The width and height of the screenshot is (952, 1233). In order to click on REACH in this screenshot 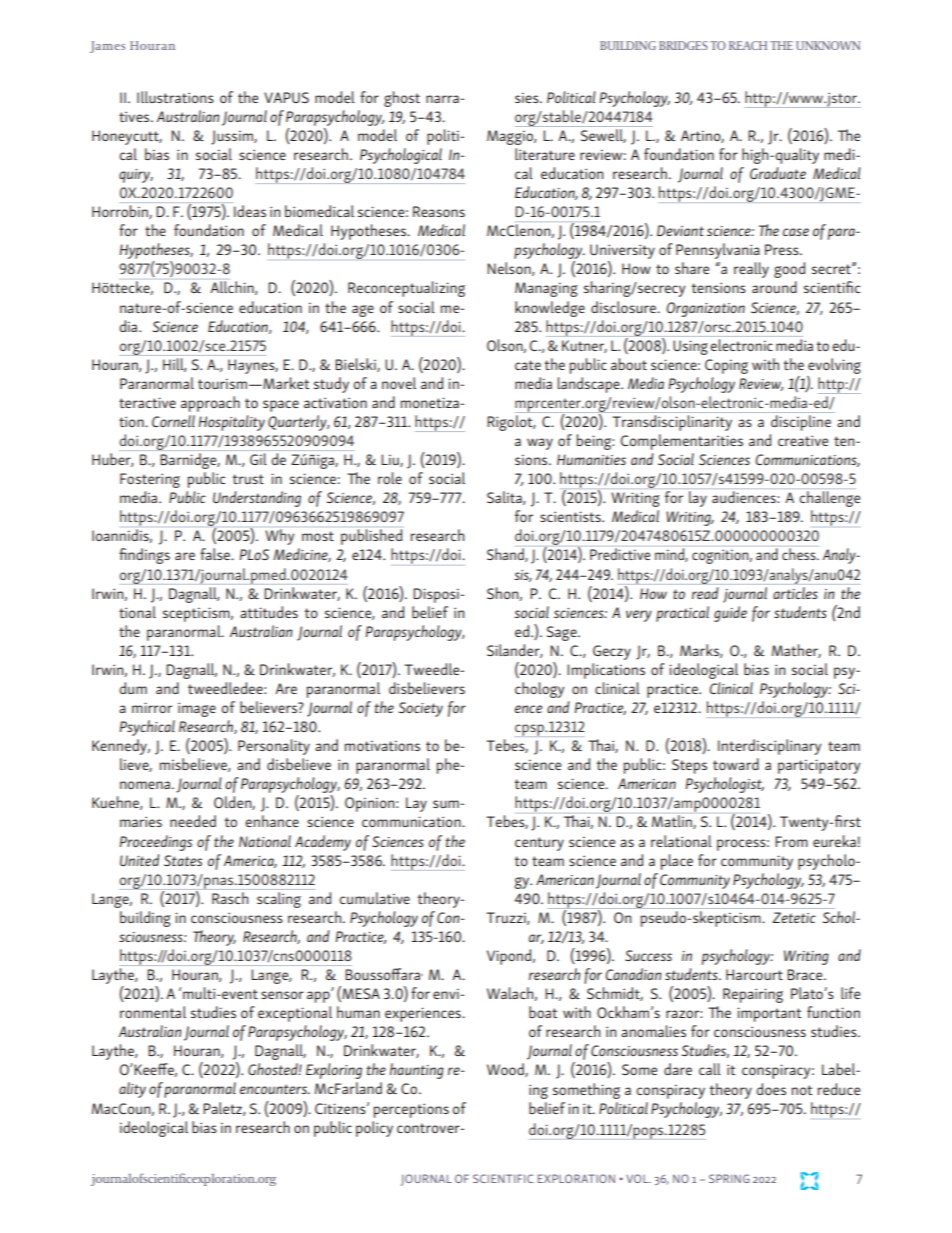, I will do `click(748, 45)`.
